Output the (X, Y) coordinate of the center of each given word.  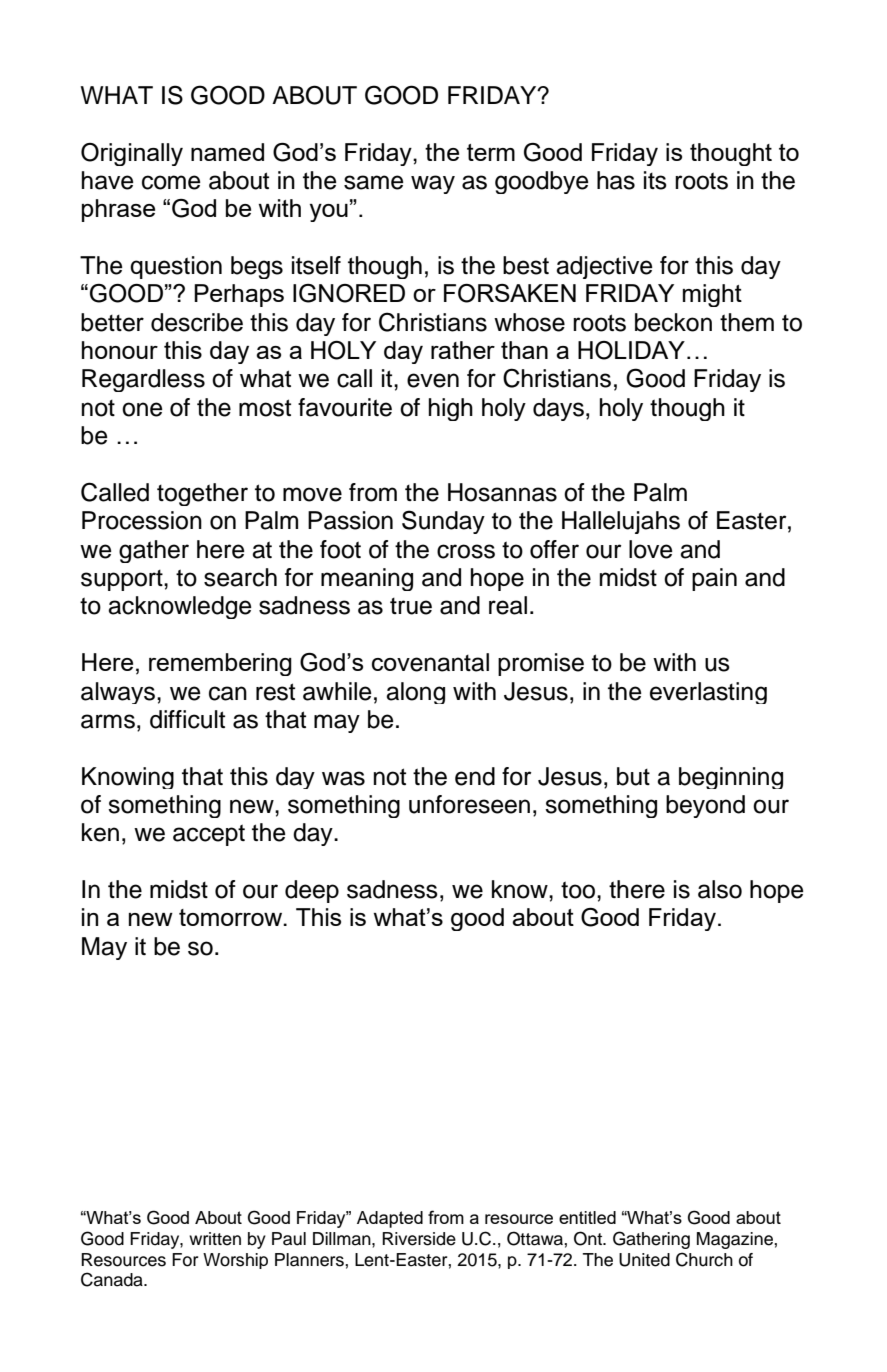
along (415, 693)
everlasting (708, 693)
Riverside (419, 1239)
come (171, 182)
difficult (187, 719)
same (374, 182)
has (616, 180)
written (215, 1239)
